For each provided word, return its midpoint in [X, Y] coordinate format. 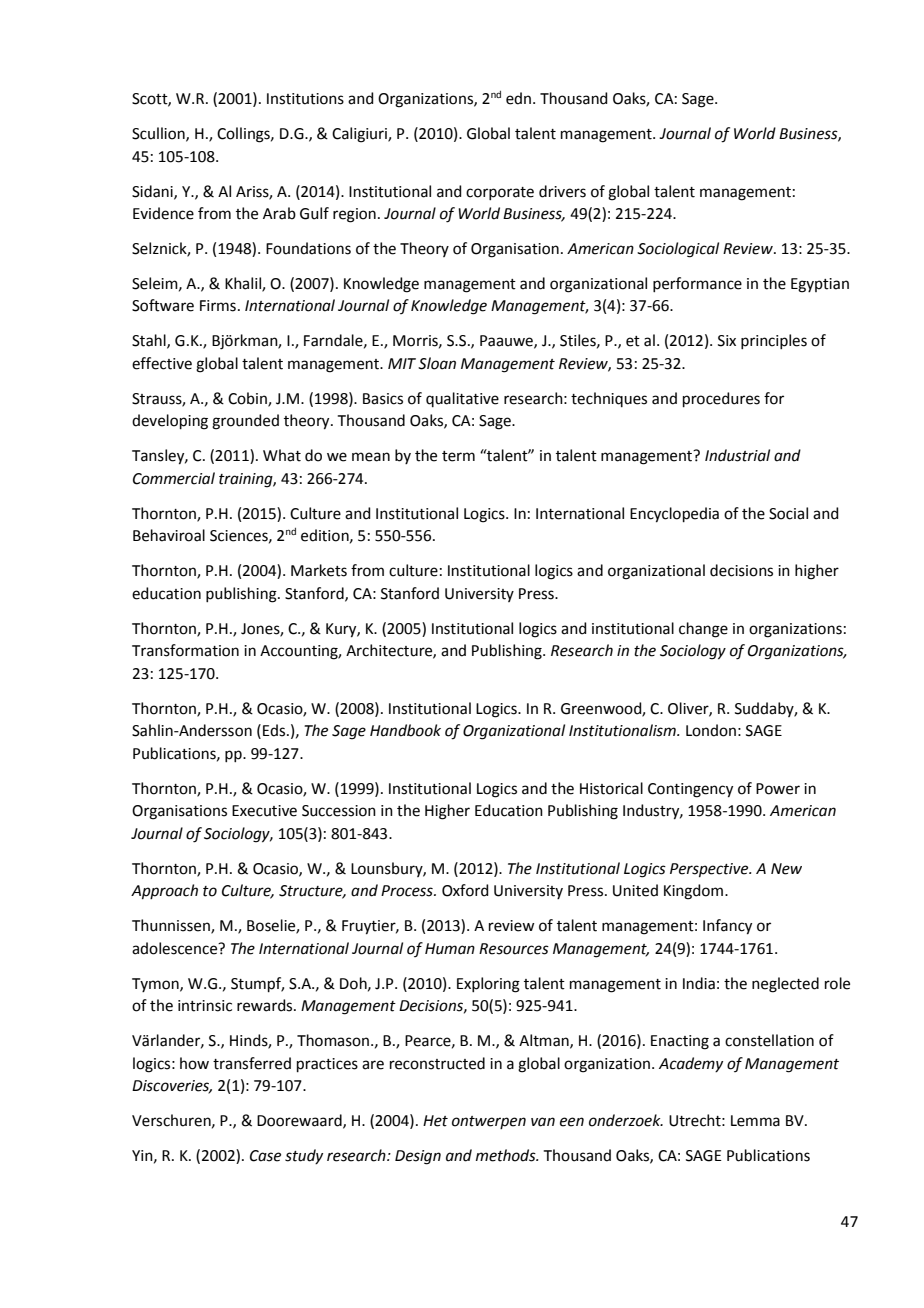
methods [507, 1155]
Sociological [678, 250]
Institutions [305, 99]
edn [520, 98]
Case [265, 1156]
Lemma [755, 1121]
